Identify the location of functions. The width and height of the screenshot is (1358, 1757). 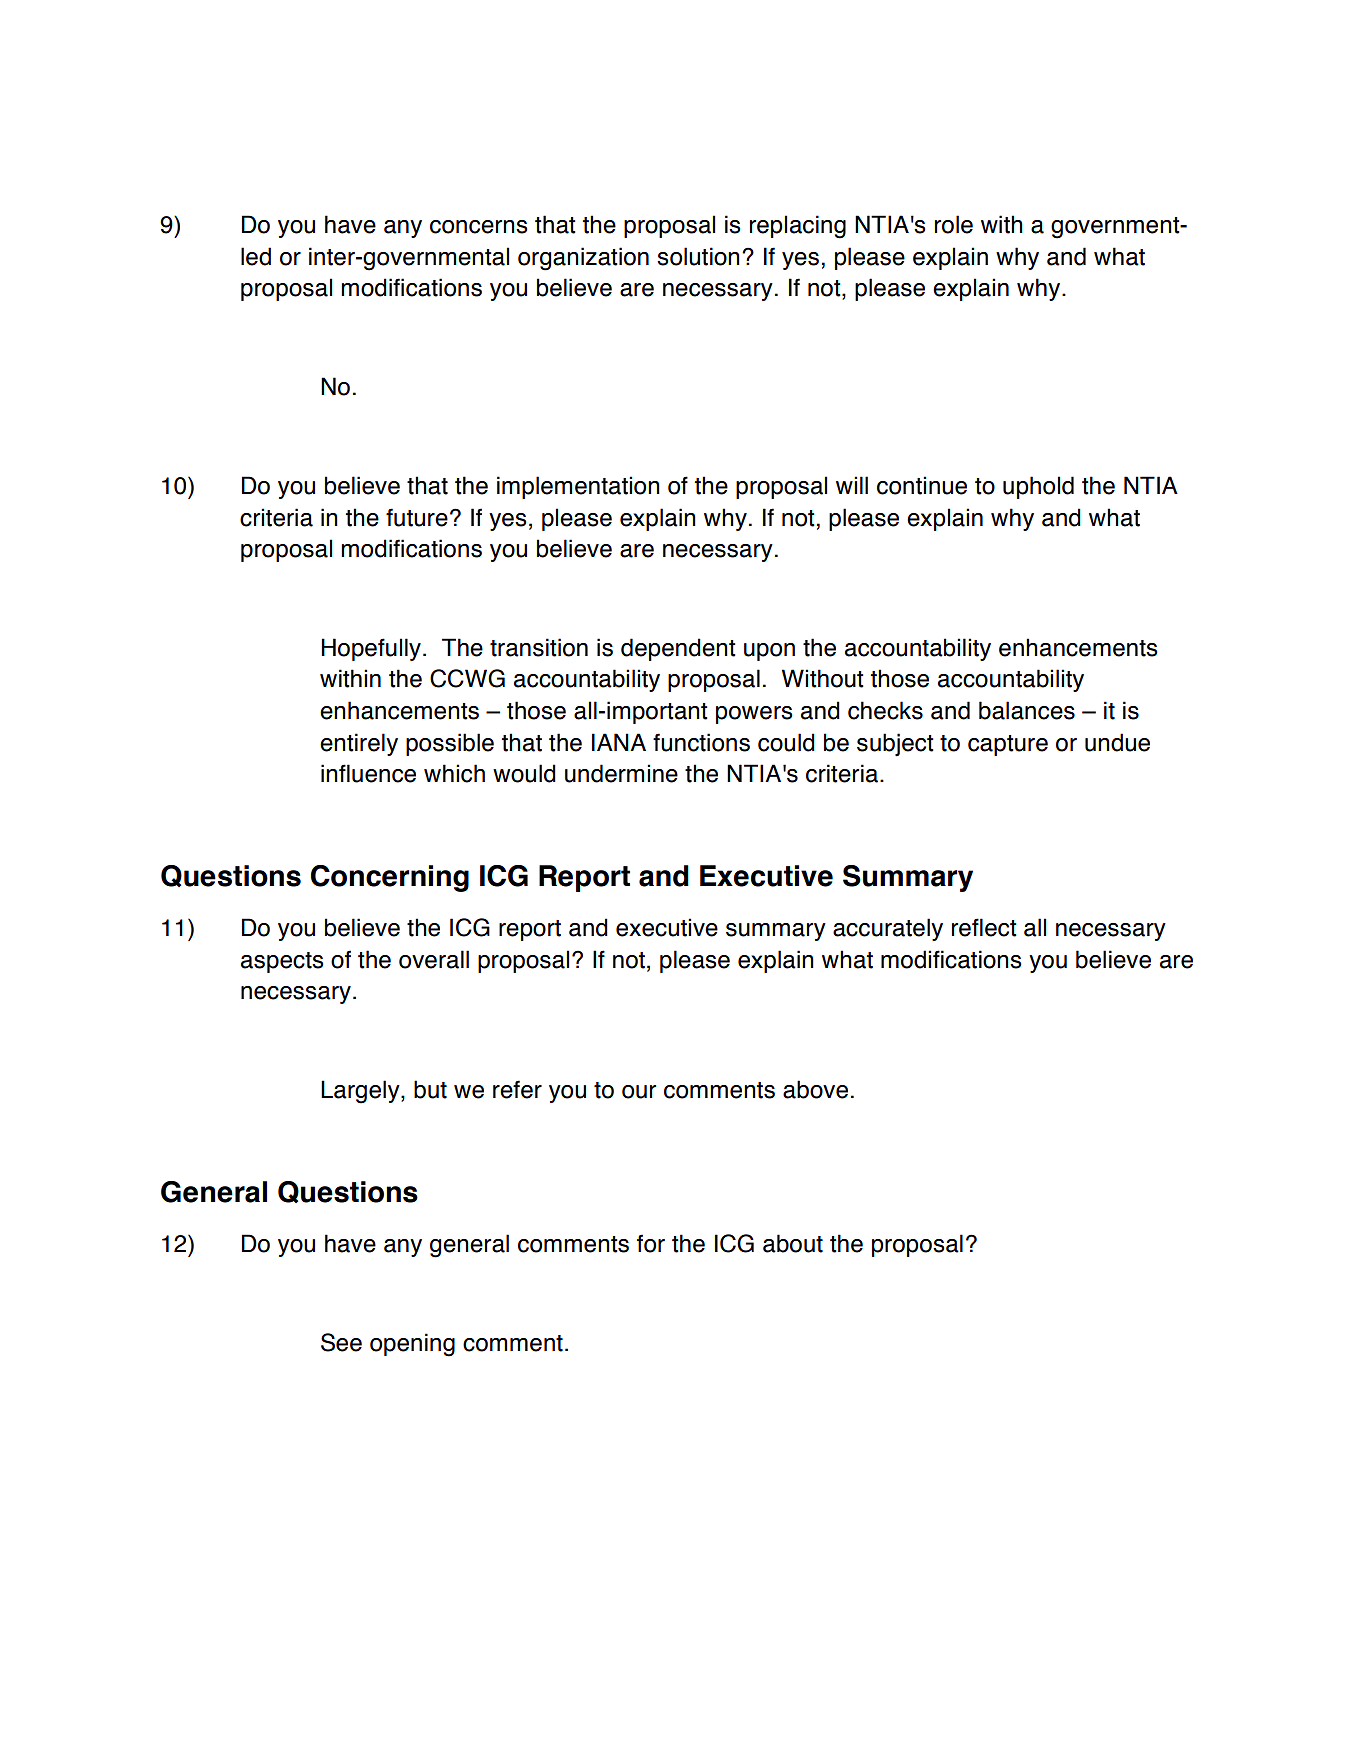
(701, 742).
